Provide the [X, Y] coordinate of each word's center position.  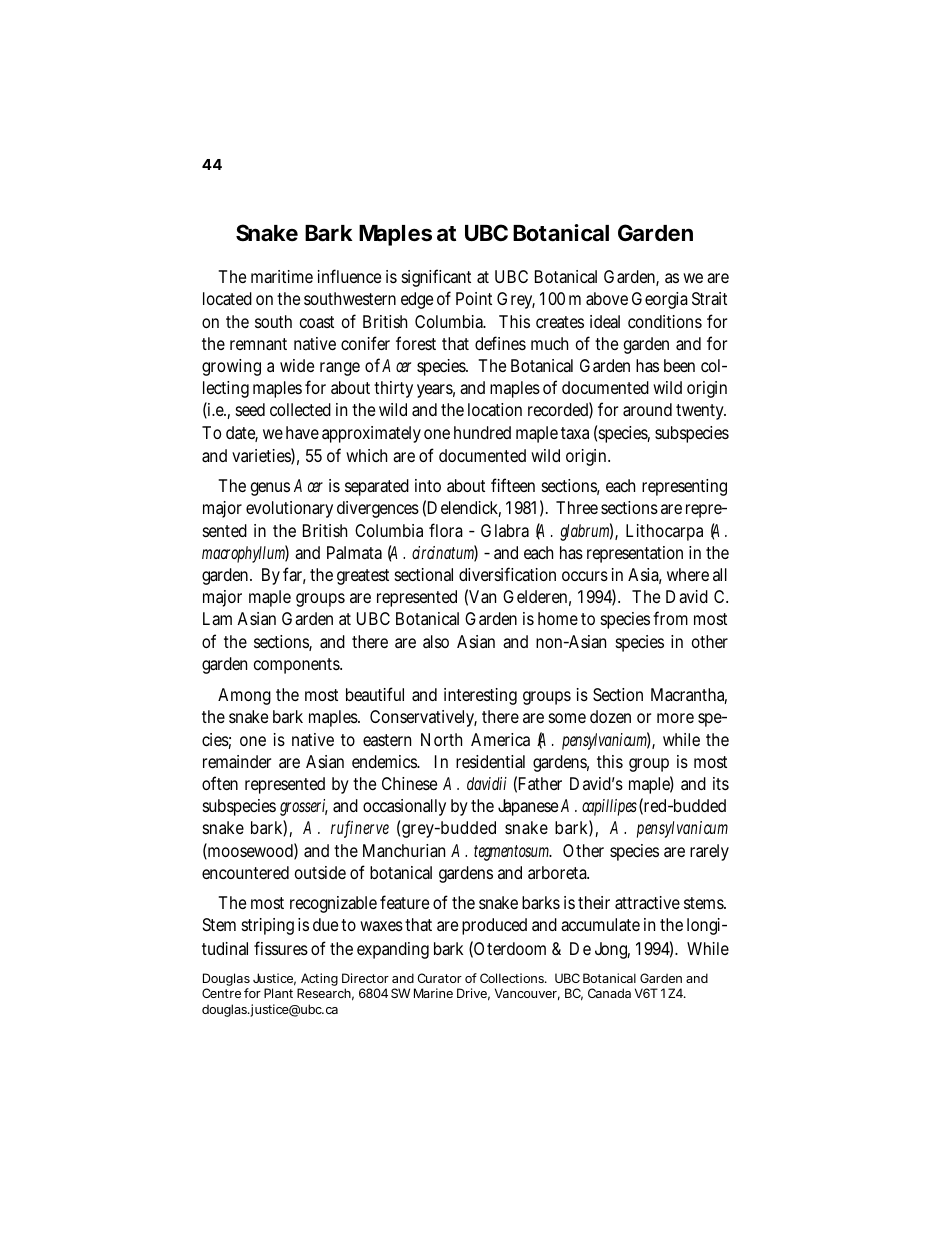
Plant [278, 993]
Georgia [660, 300]
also [436, 641]
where [688, 574]
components [298, 666]
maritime [282, 277]
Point [474, 298]
